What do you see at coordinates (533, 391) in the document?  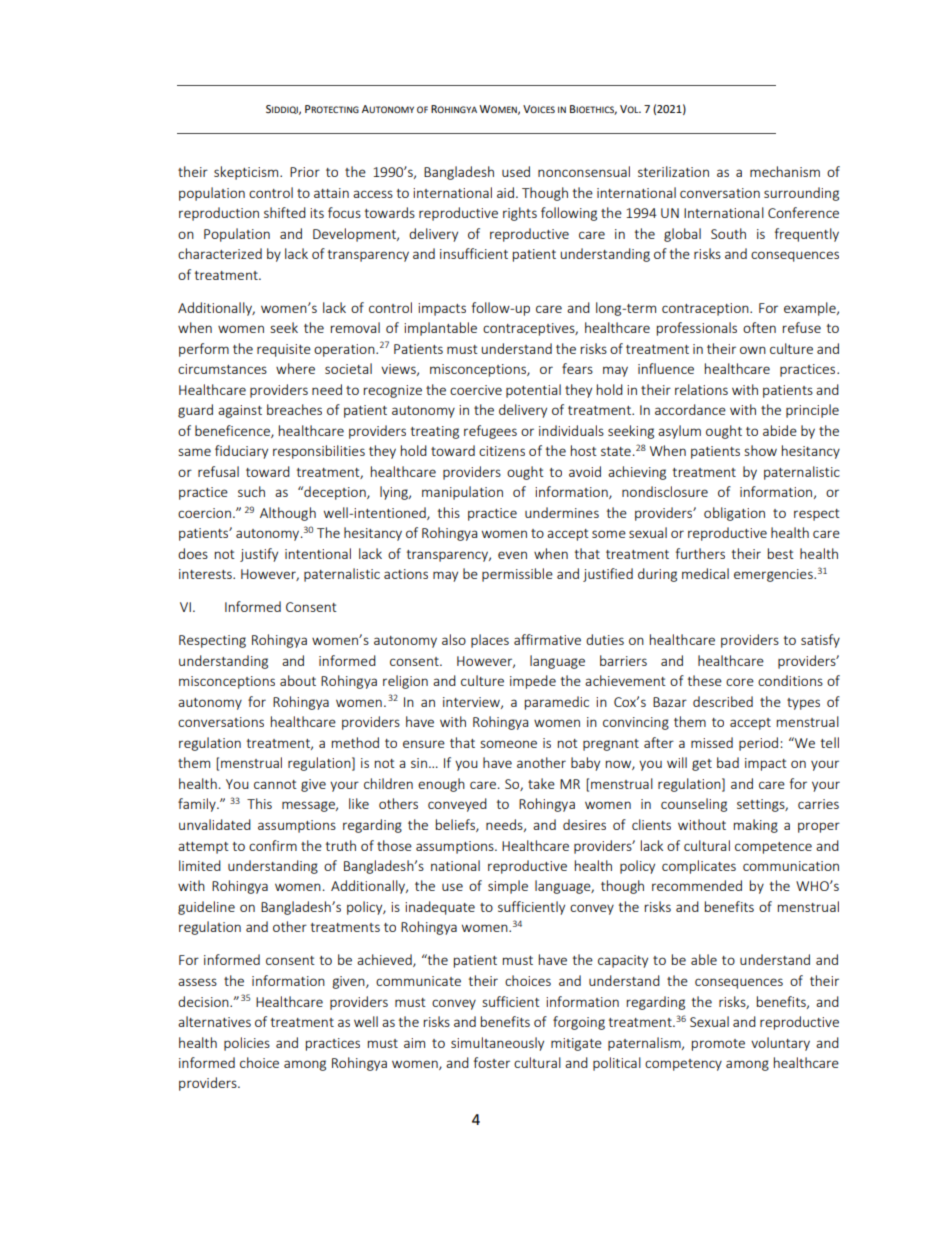 I see `potential` at bounding box center [533, 391].
